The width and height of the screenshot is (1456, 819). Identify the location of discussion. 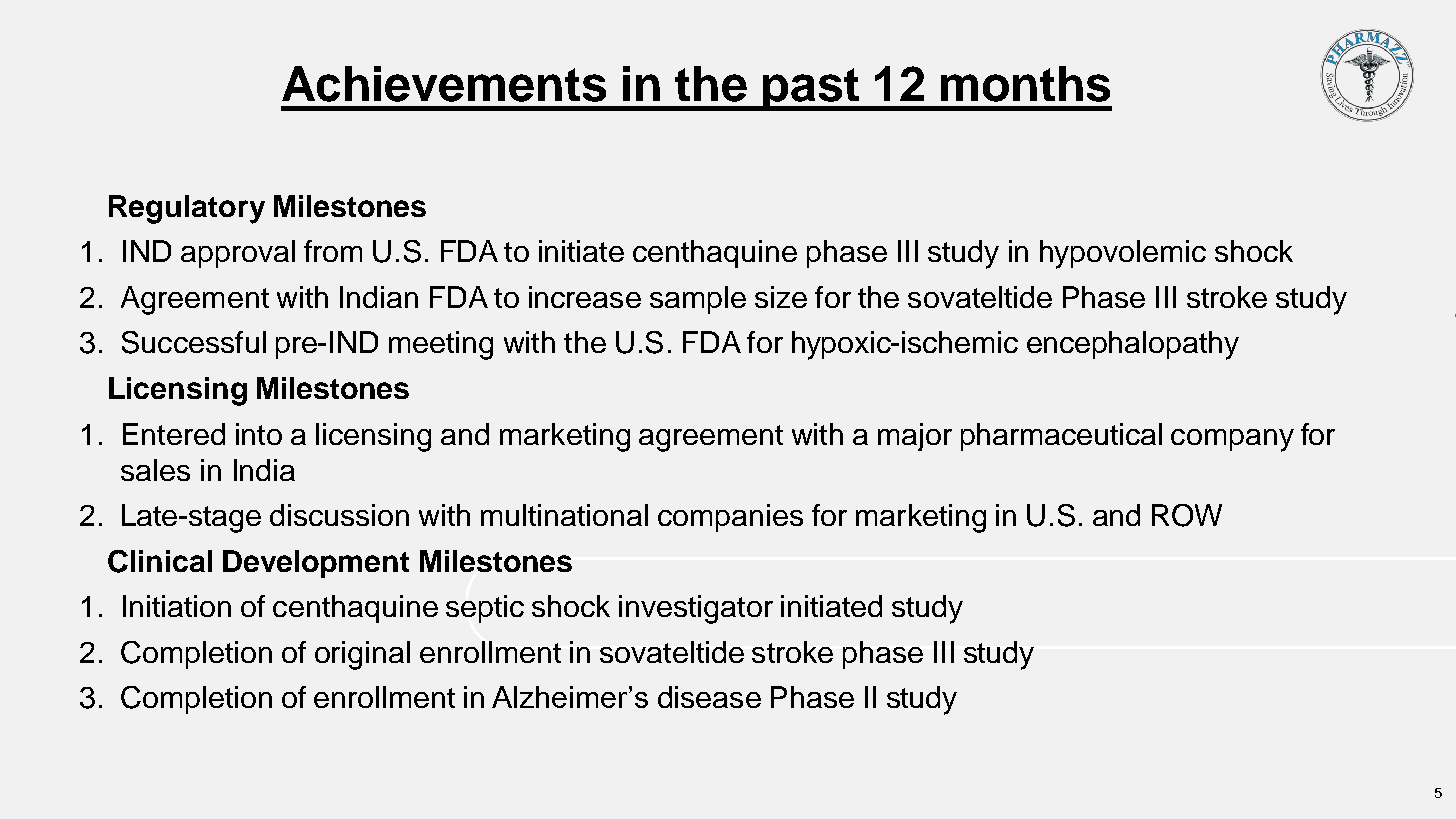
(339, 515).
